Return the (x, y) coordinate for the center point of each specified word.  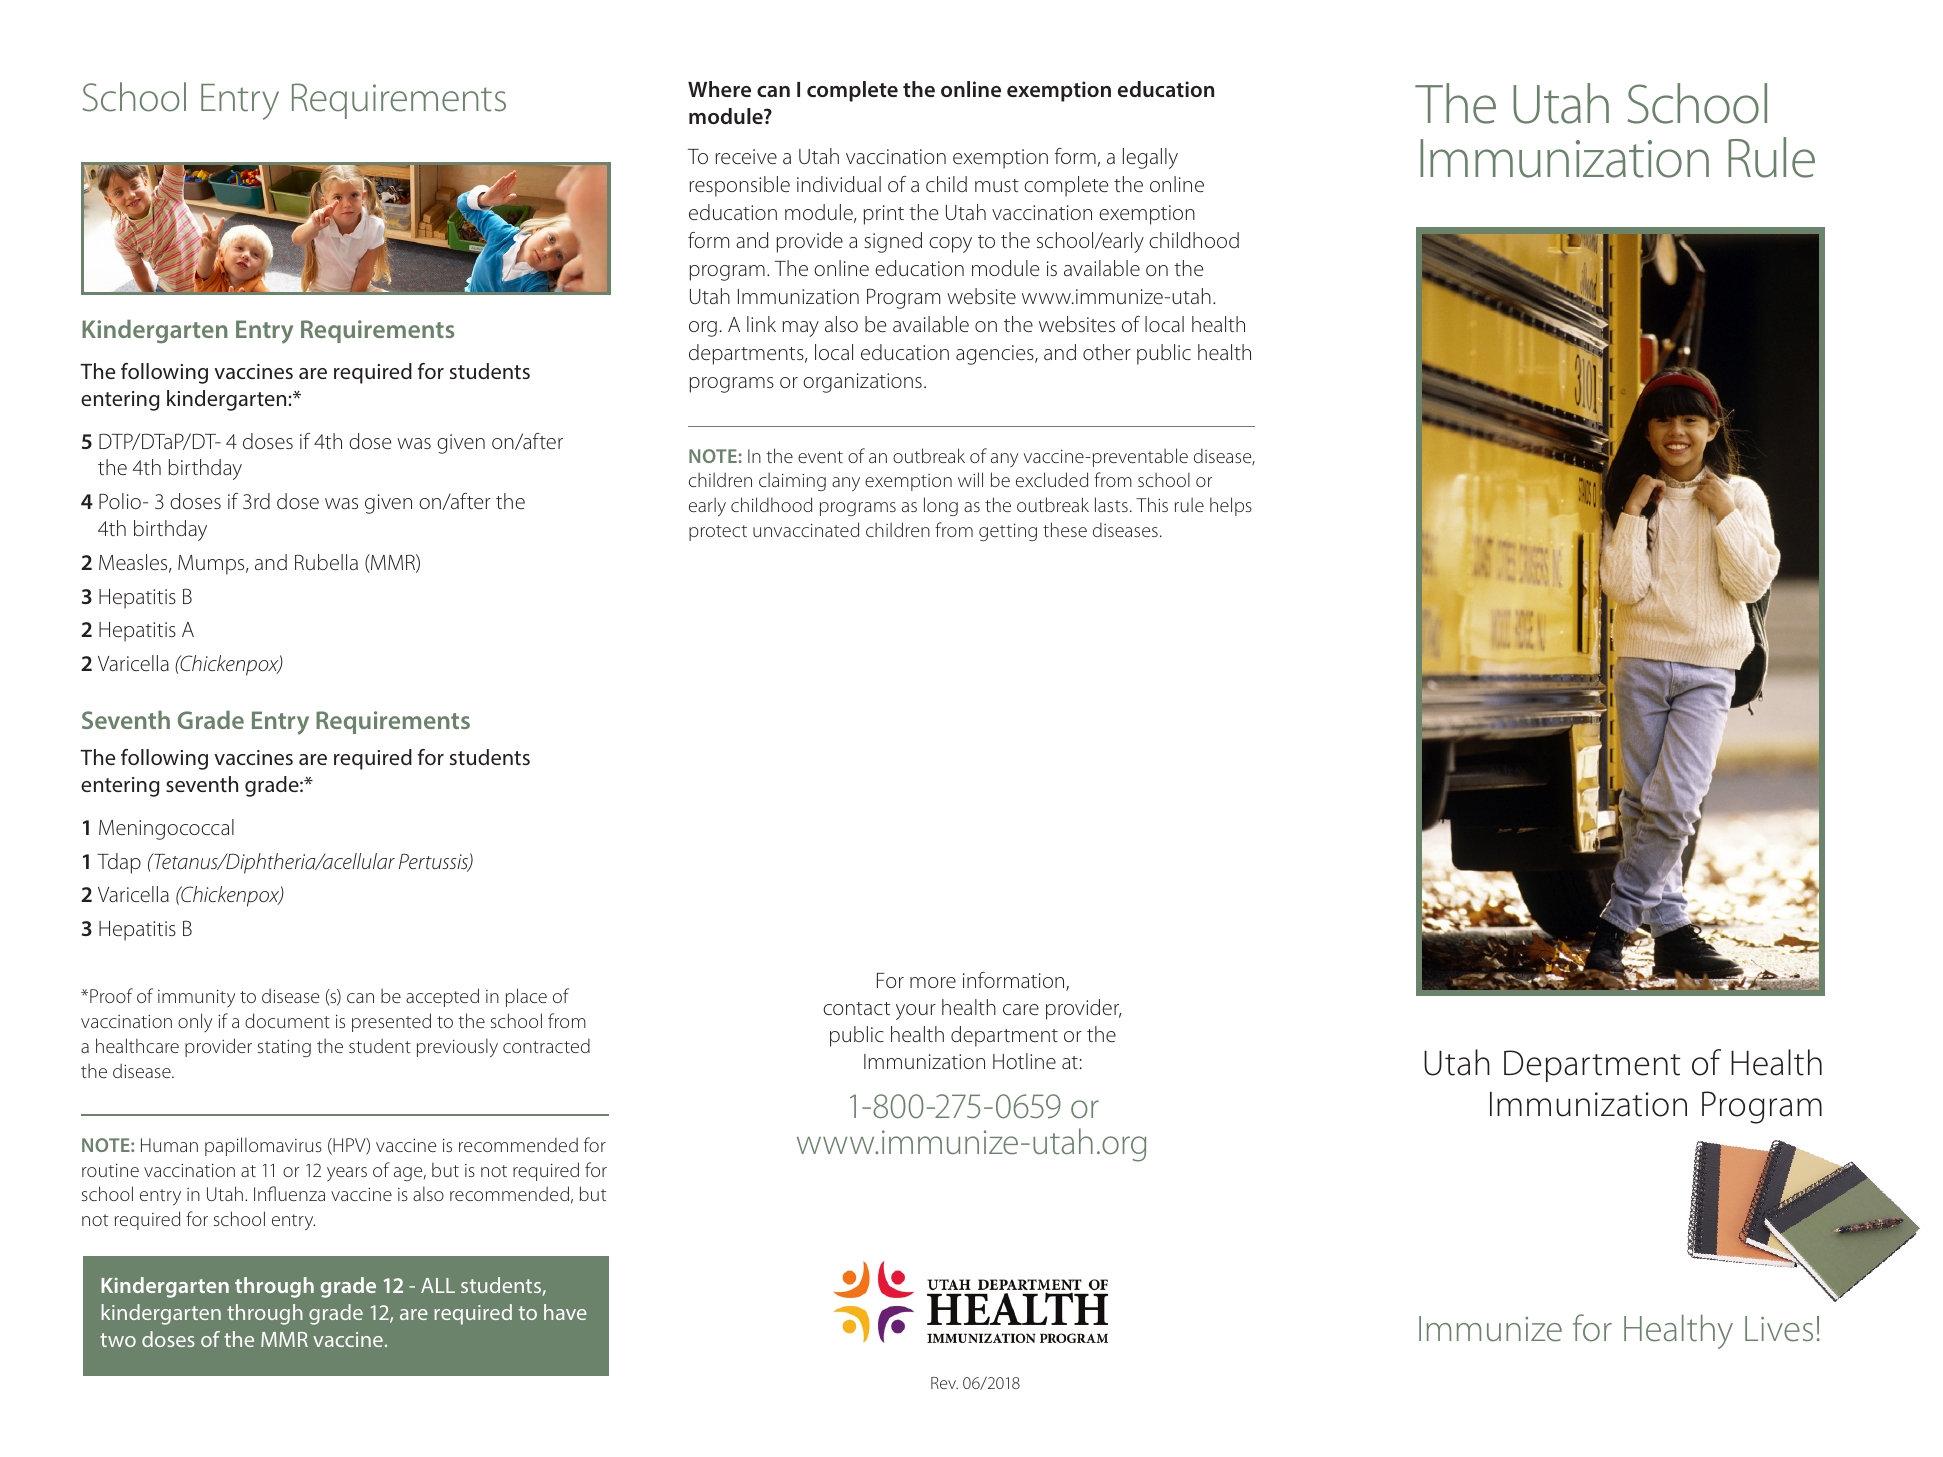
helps (1231, 506)
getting (1008, 532)
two (118, 1340)
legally (1150, 158)
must (997, 185)
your (916, 1012)
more (933, 982)
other (1107, 352)
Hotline (1024, 1061)
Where (719, 89)
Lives (1779, 1329)
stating (284, 1048)
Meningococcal (166, 829)
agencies (996, 355)
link (761, 324)
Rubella (326, 562)
